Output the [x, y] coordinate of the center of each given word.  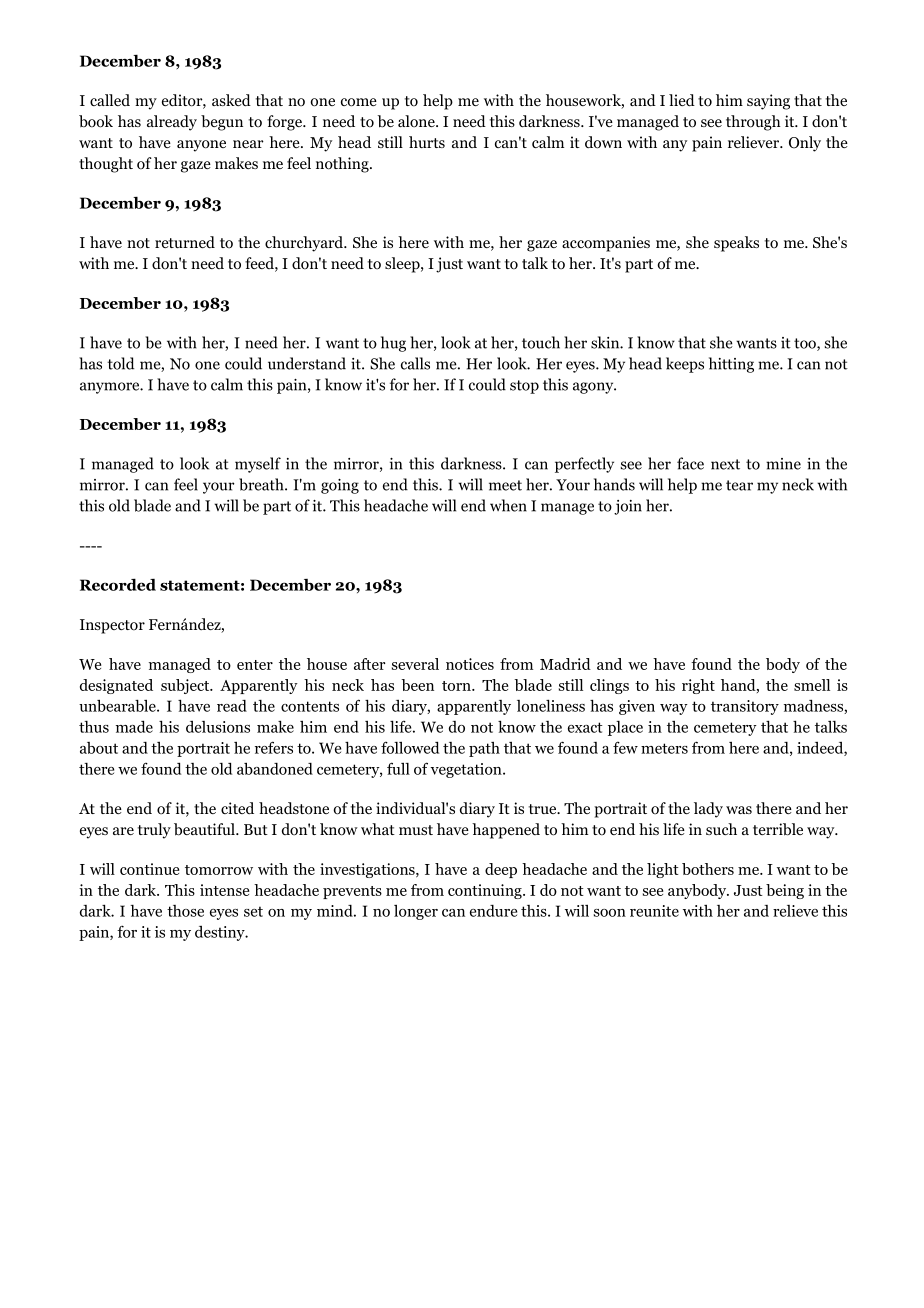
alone [417, 121]
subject [186, 686]
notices [470, 664]
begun [222, 123]
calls [415, 363]
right [698, 686]
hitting [731, 365]
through [753, 123]
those [185, 911]
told [120, 363]
